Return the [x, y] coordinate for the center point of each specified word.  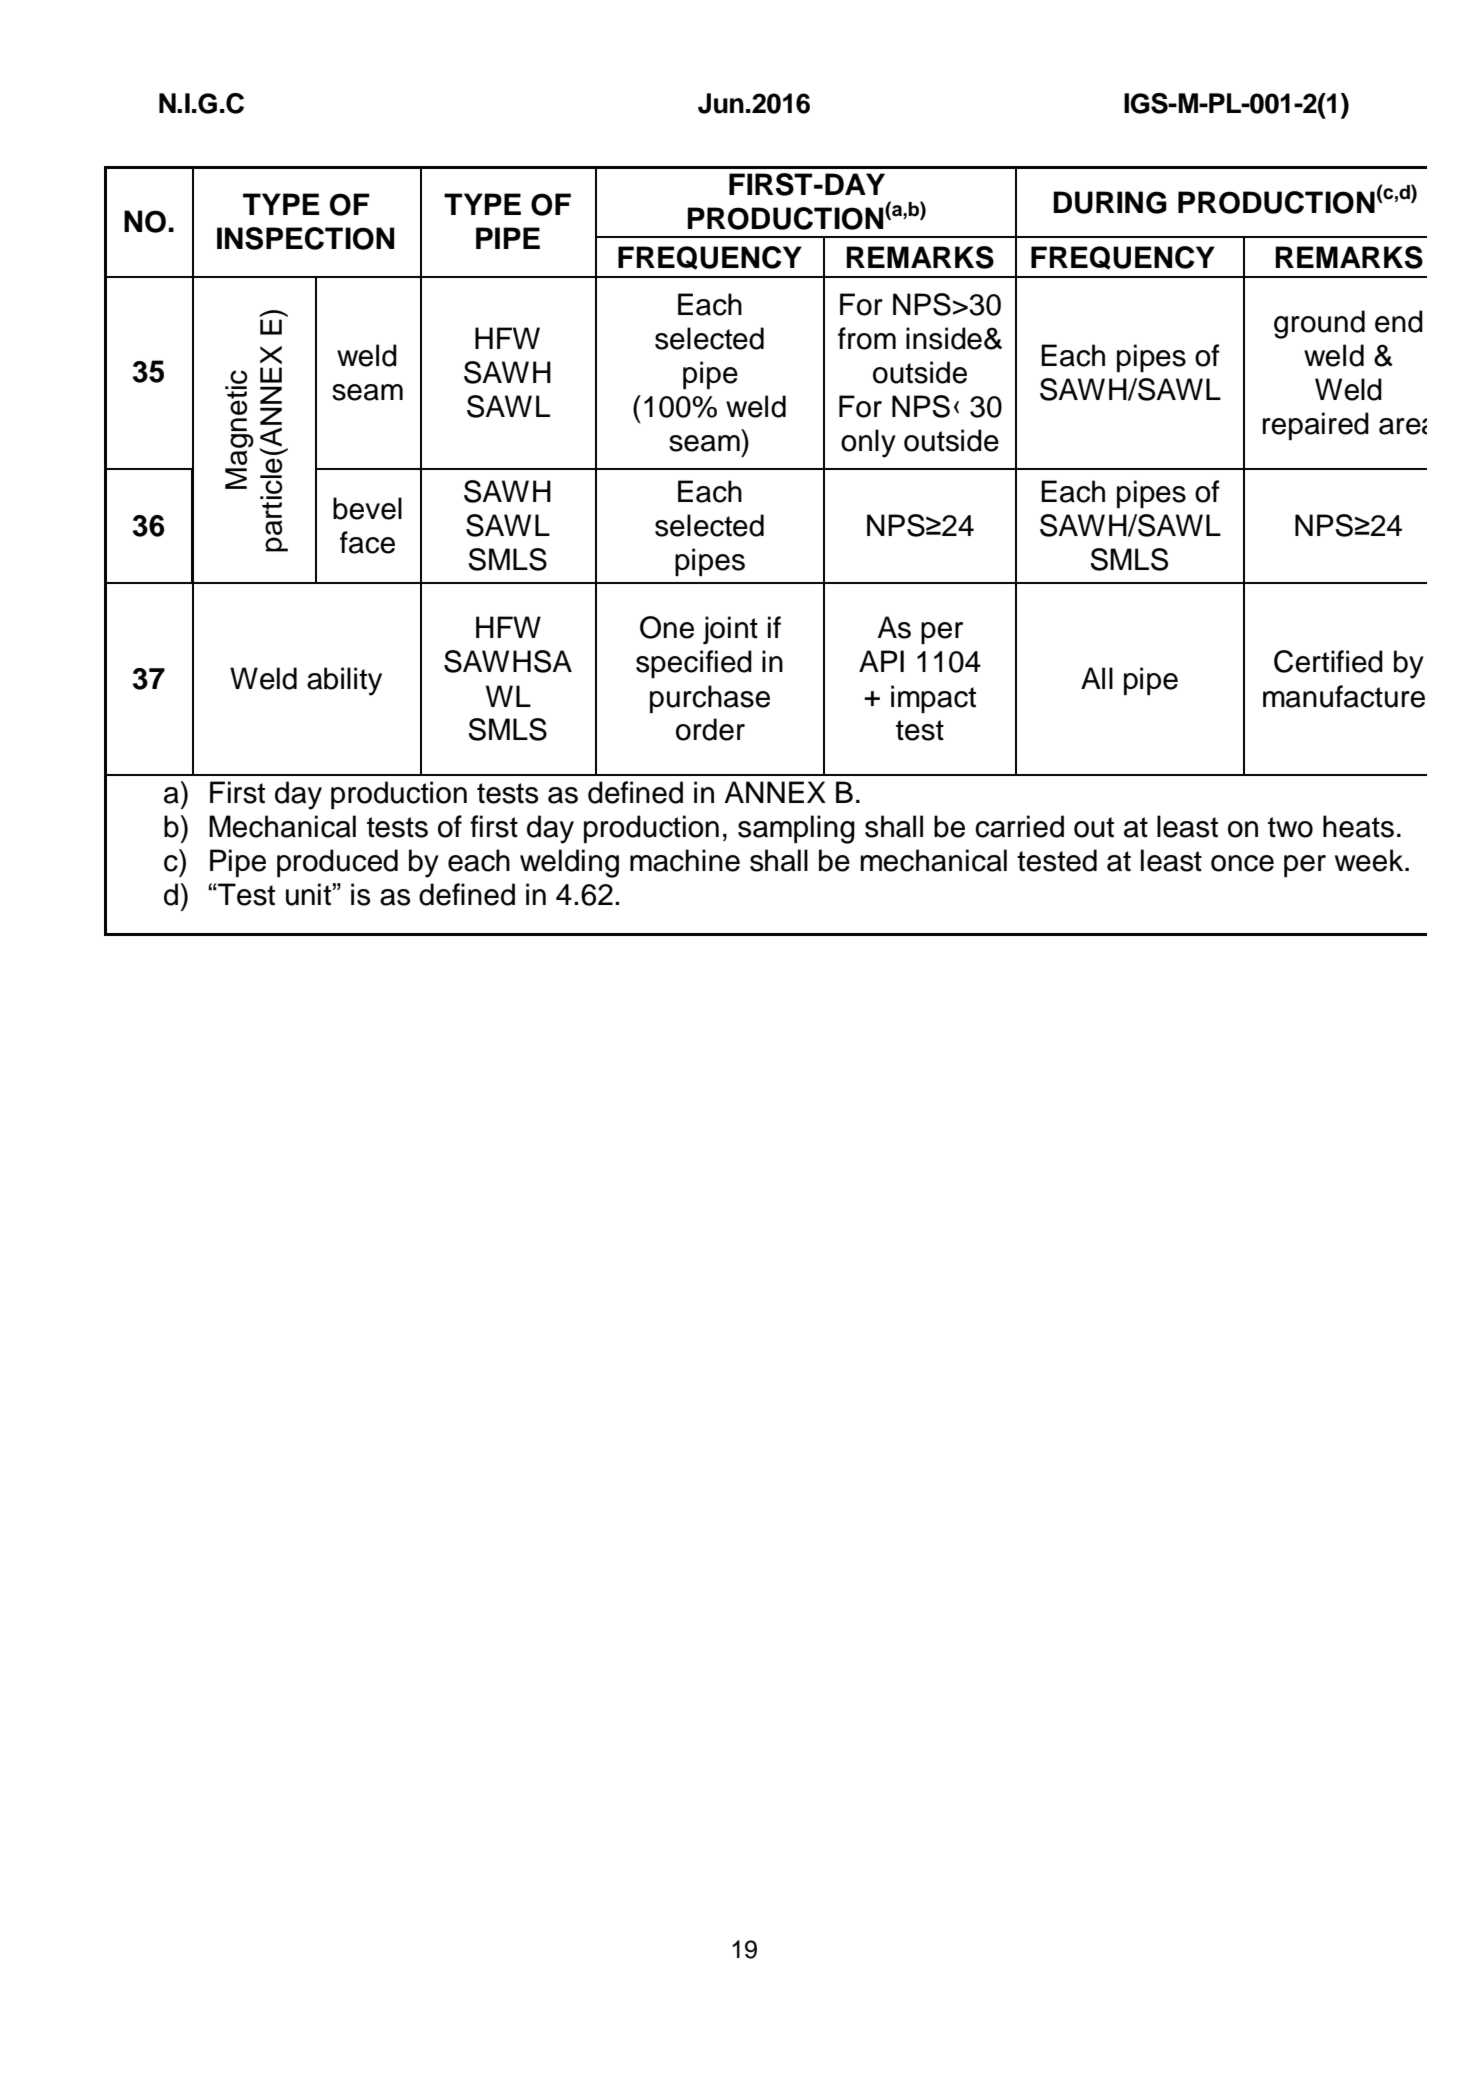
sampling [796, 829]
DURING [1110, 202]
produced [337, 863]
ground [1319, 324]
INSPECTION [306, 238]
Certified [1328, 661]
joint [730, 630]
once [1242, 863]
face [367, 542]
